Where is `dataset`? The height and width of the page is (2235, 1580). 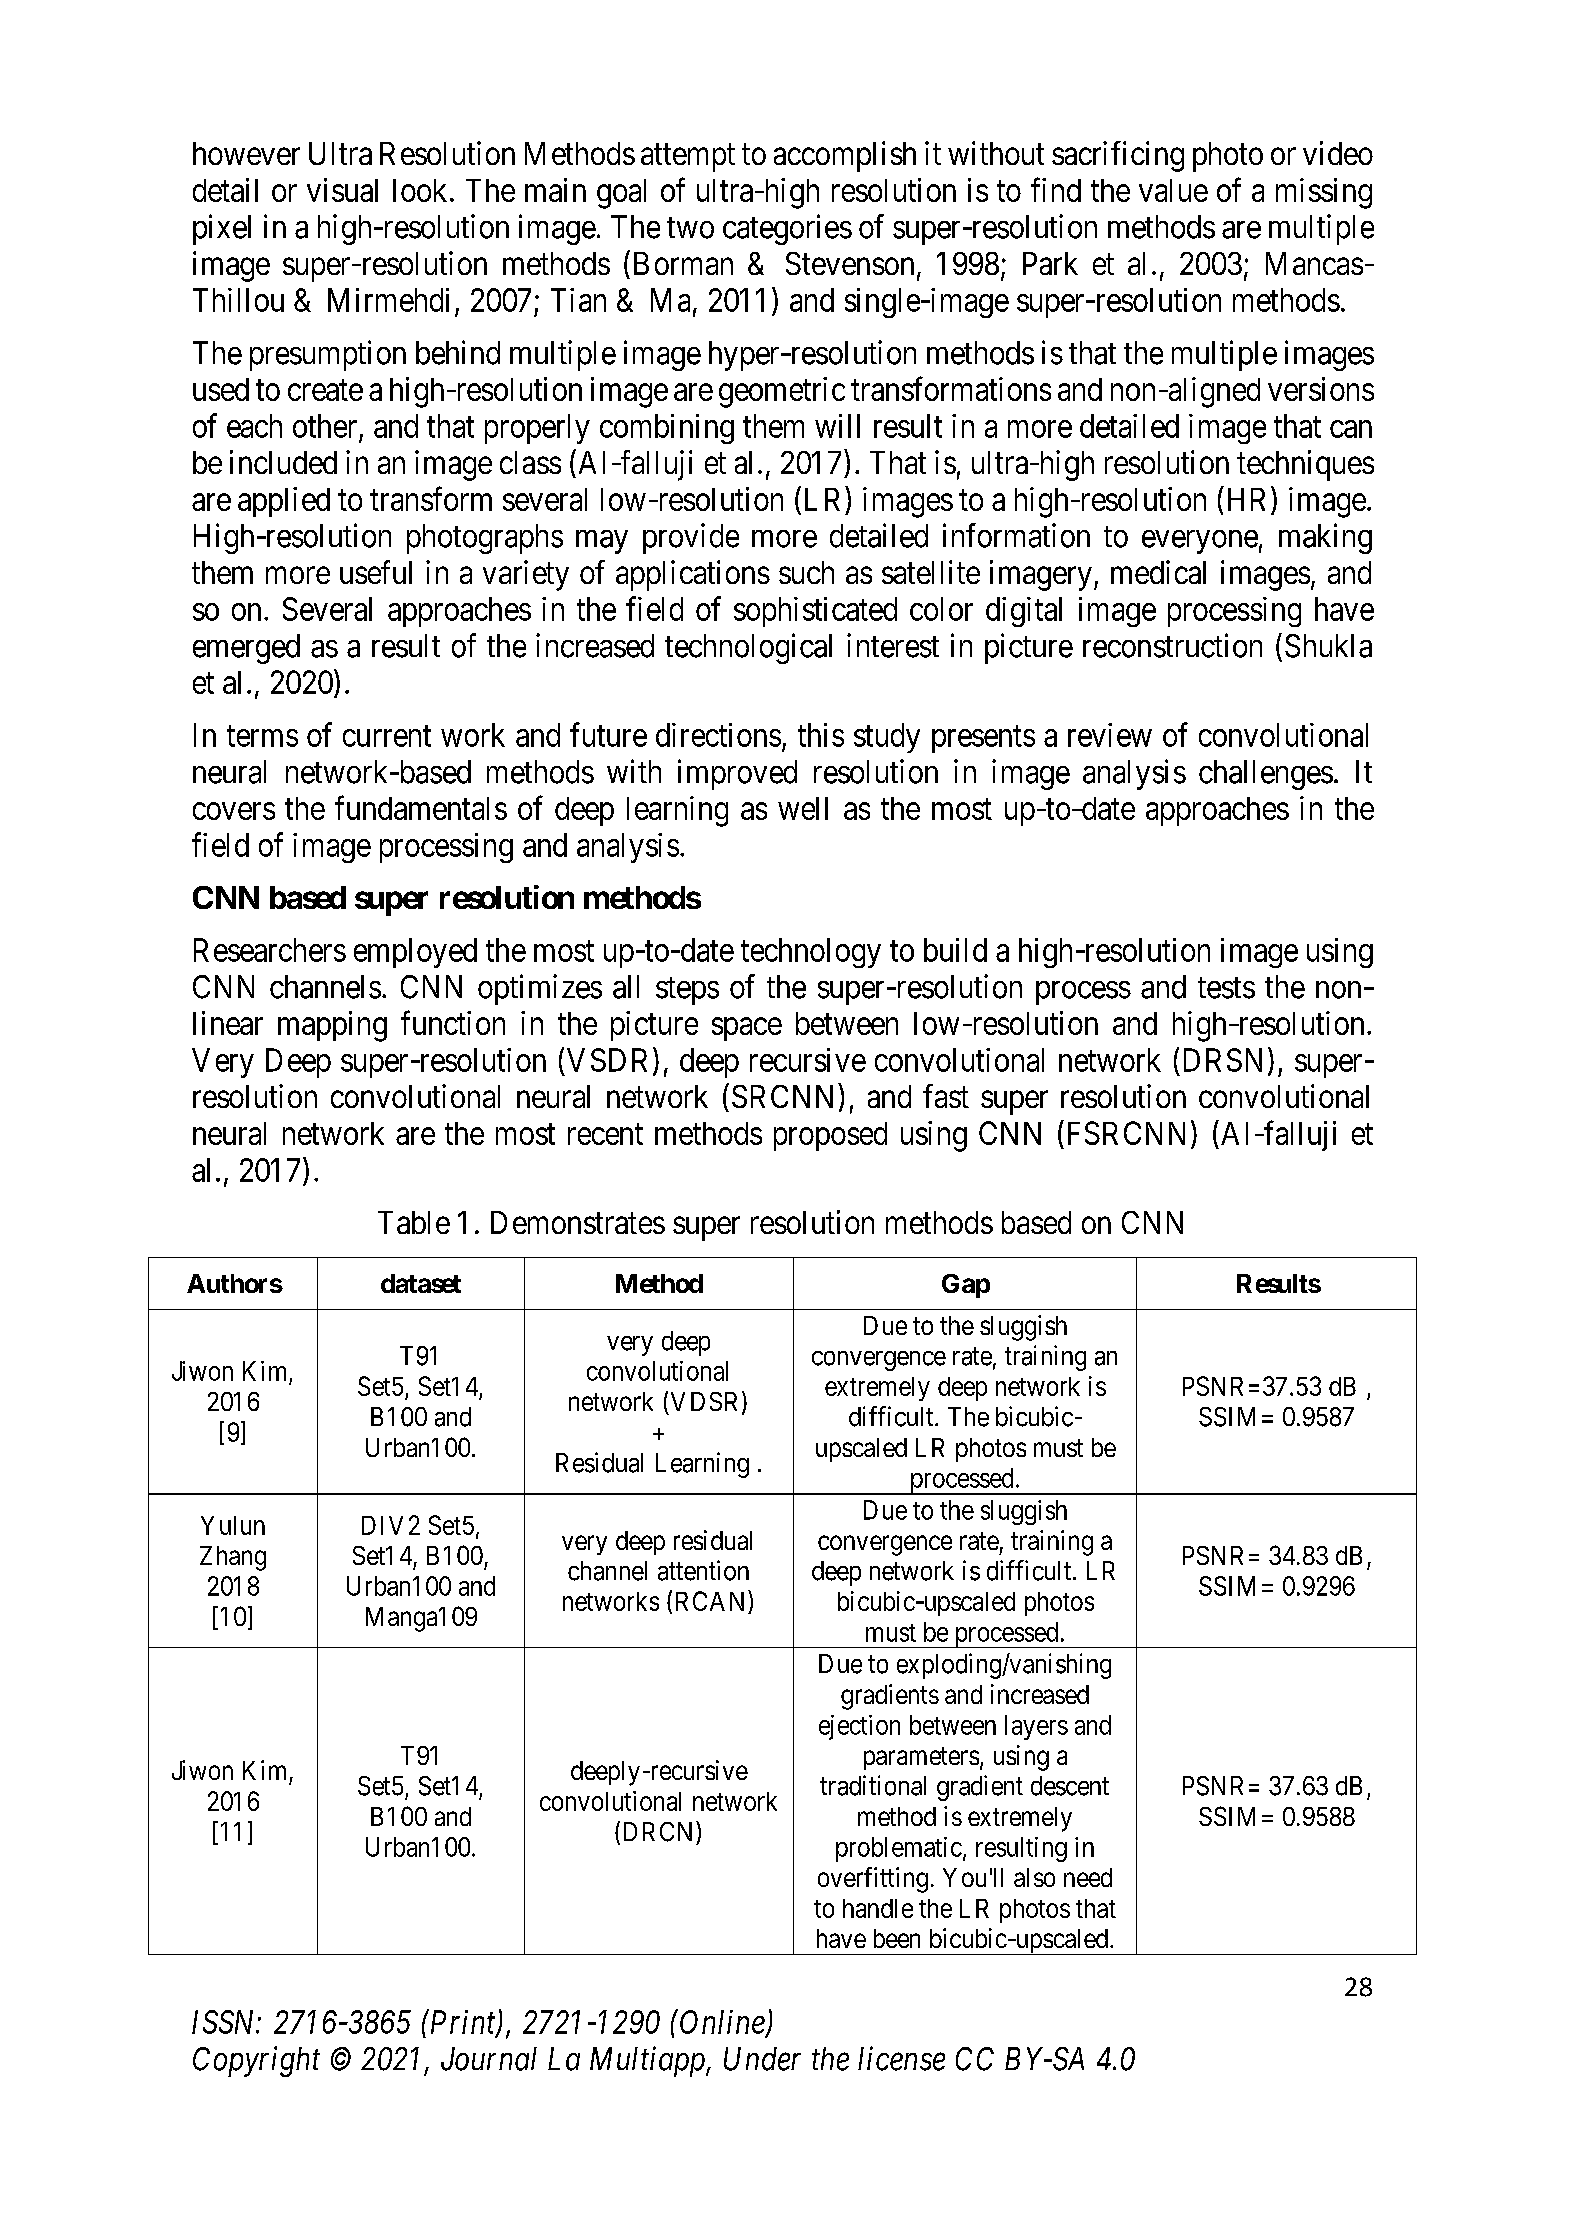 dataset is located at coordinates (421, 1283).
